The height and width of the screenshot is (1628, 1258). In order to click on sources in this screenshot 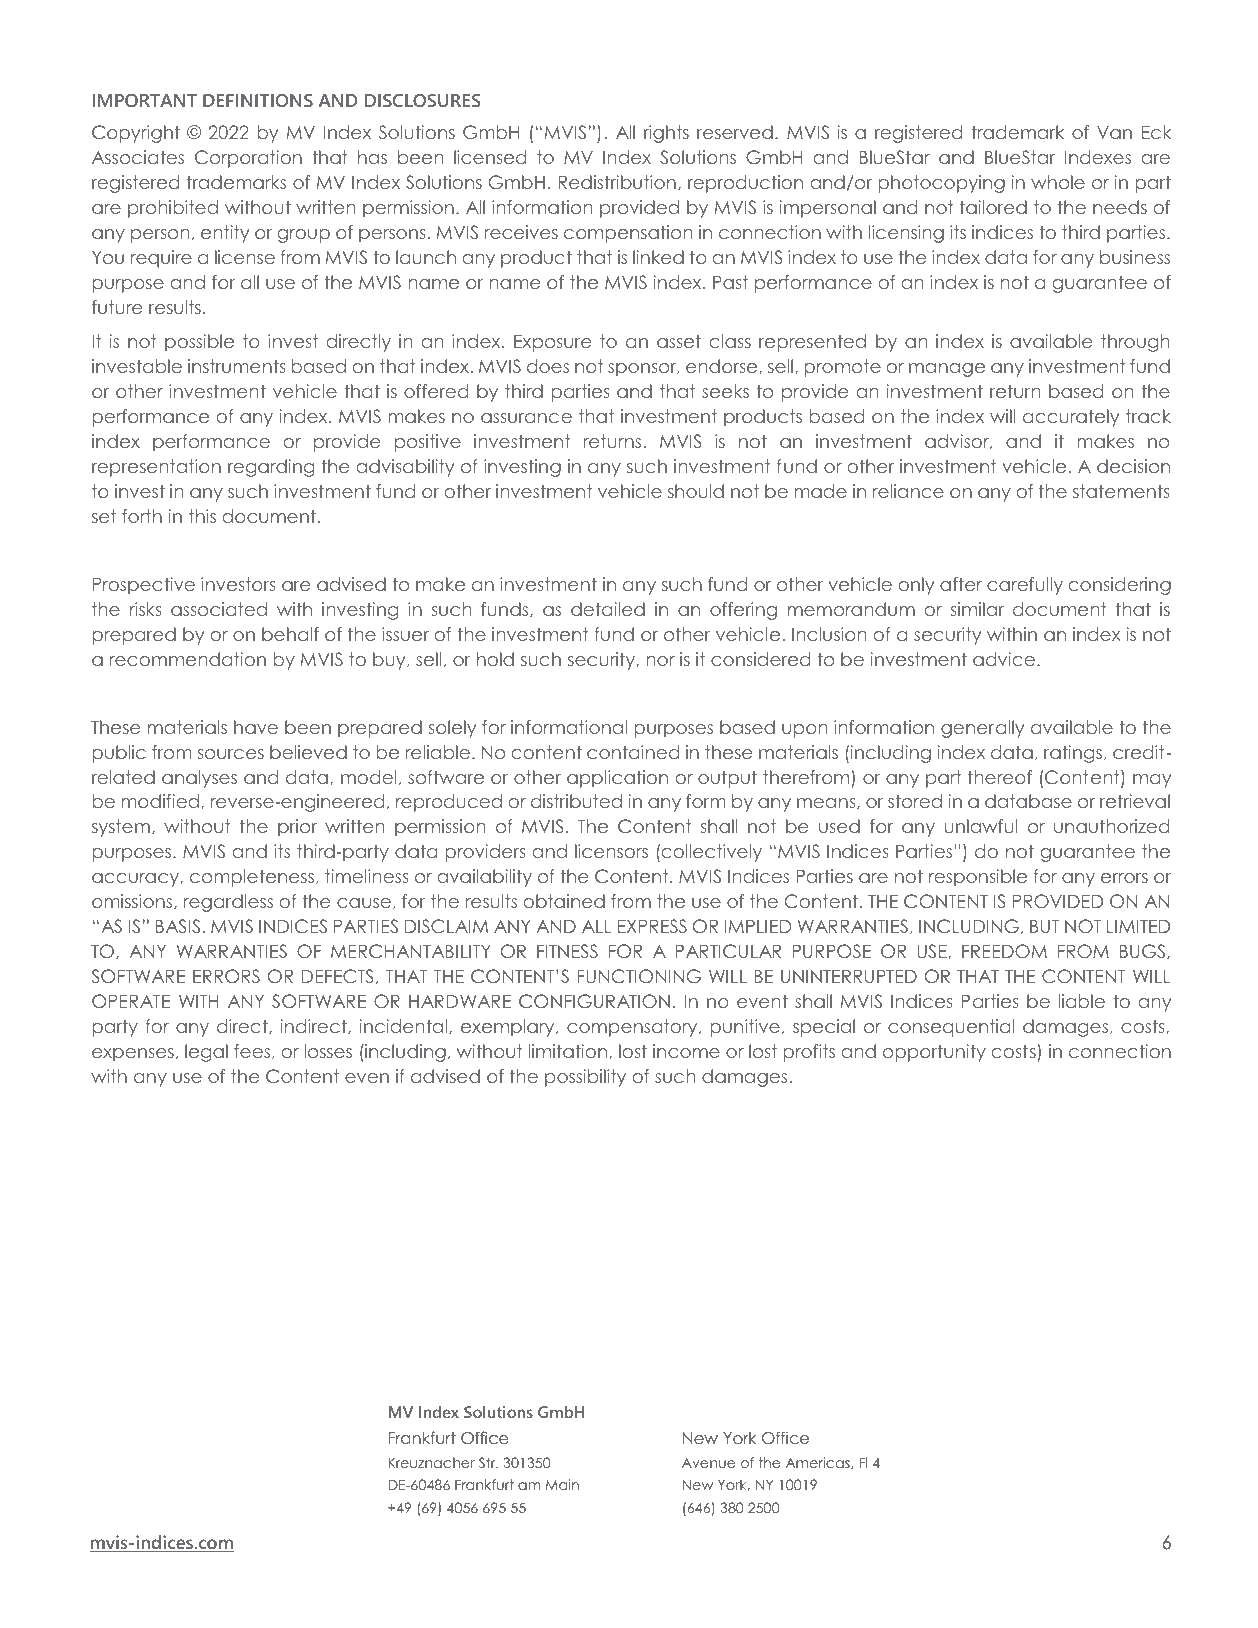, I will do `click(231, 754)`.
